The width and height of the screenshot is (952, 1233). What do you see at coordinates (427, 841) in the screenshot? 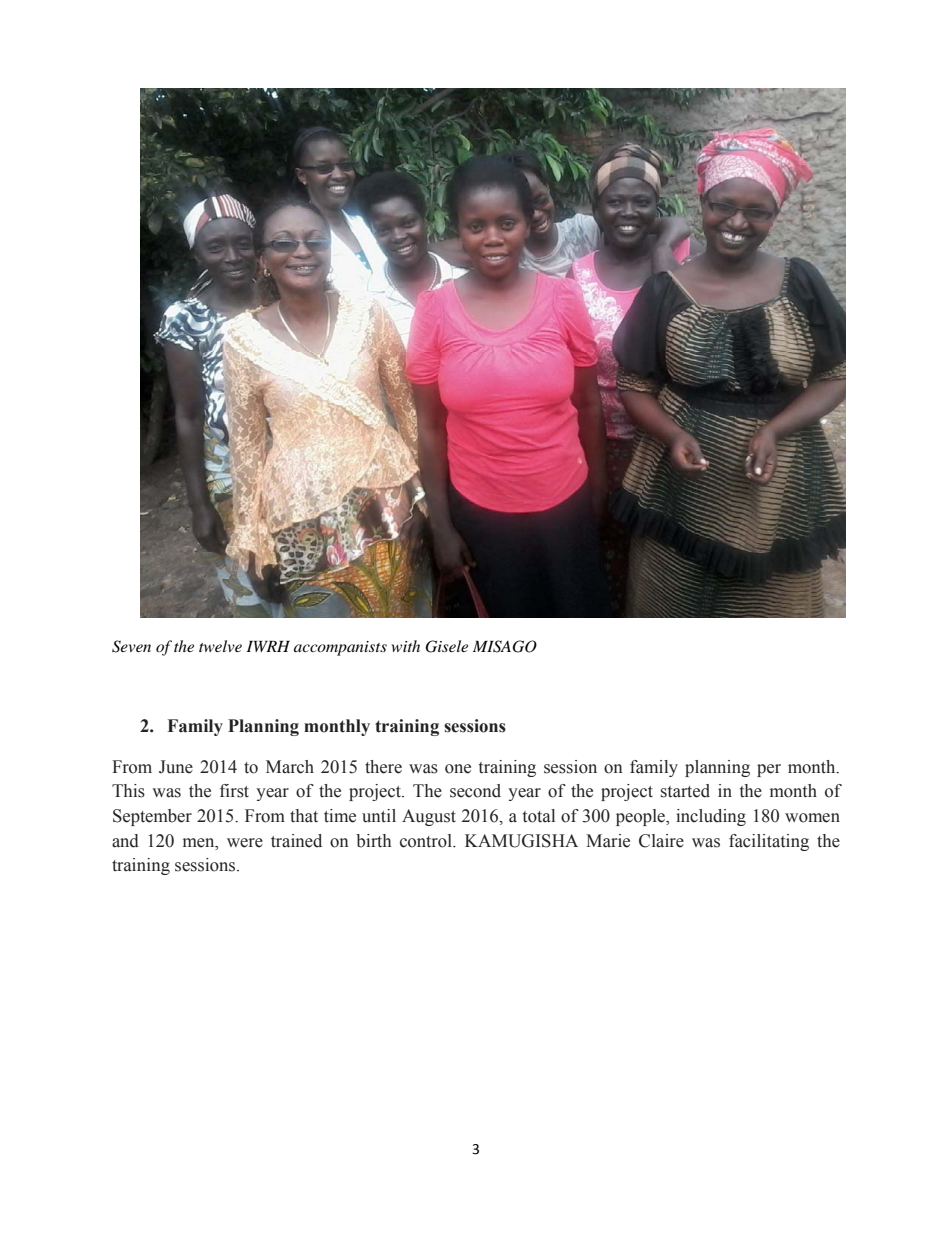
I see `control` at bounding box center [427, 841].
